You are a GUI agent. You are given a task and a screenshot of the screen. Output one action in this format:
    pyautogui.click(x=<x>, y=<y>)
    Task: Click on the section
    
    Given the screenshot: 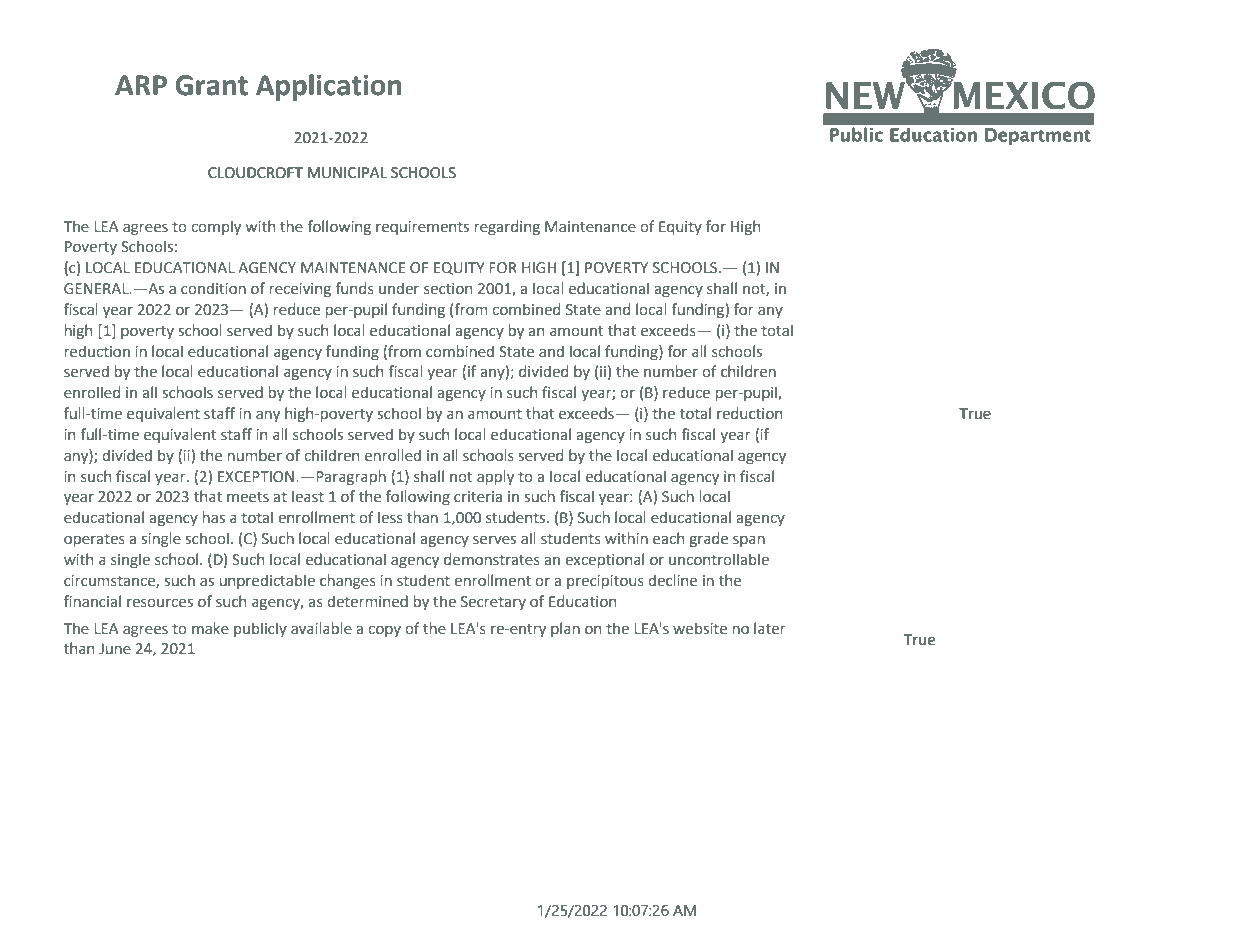 What is the action you would take?
    pyautogui.click(x=448, y=289)
